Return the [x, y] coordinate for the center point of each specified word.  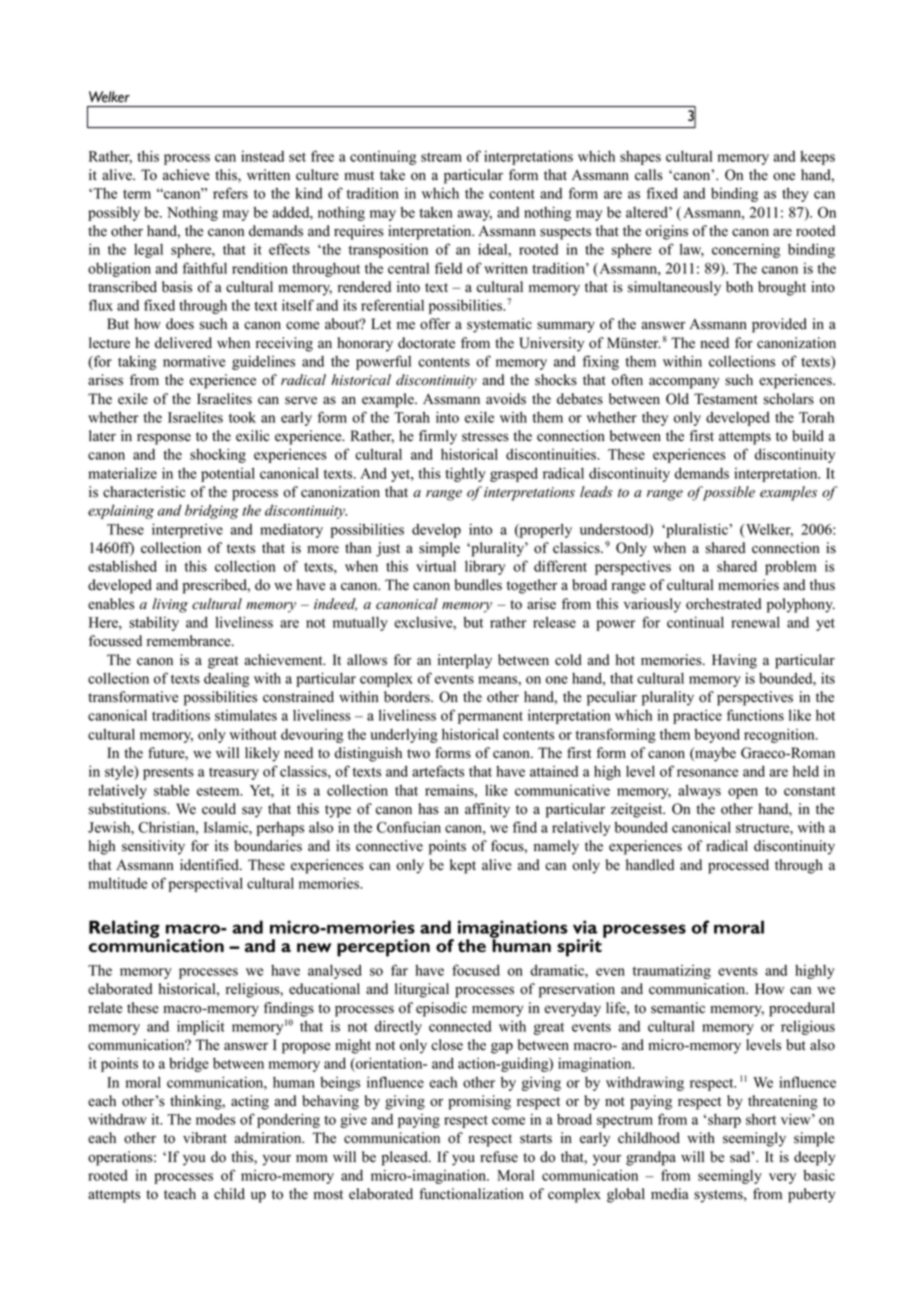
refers [230, 193]
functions [755, 715]
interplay [465, 661]
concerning [746, 250]
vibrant [205, 1138]
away [475, 215]
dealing [227, 680]
